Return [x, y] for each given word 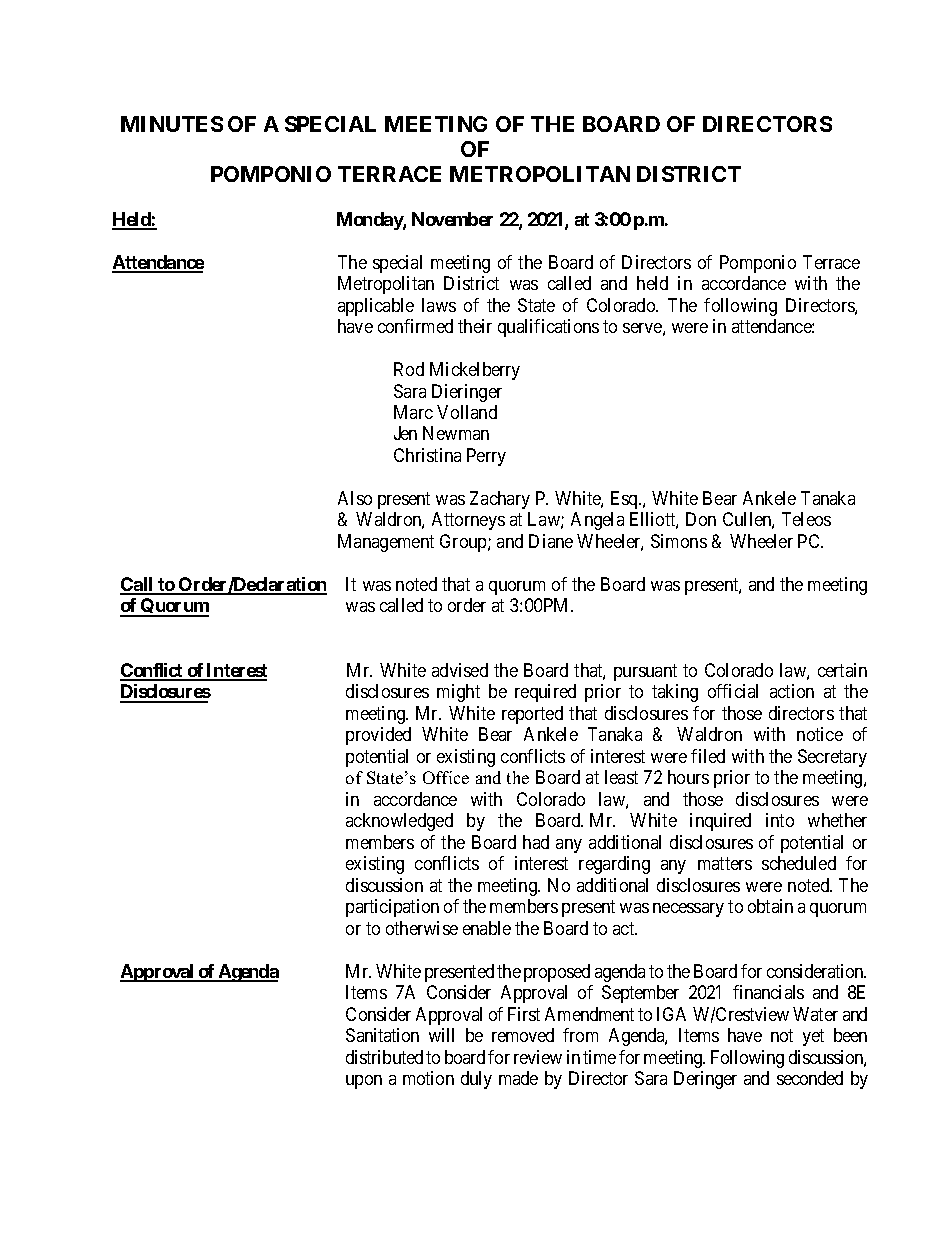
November [452, 219]
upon [364, 1082]
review [538, 1057]
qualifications [548, 328]
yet [813, 1037]
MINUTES [172, 124]
